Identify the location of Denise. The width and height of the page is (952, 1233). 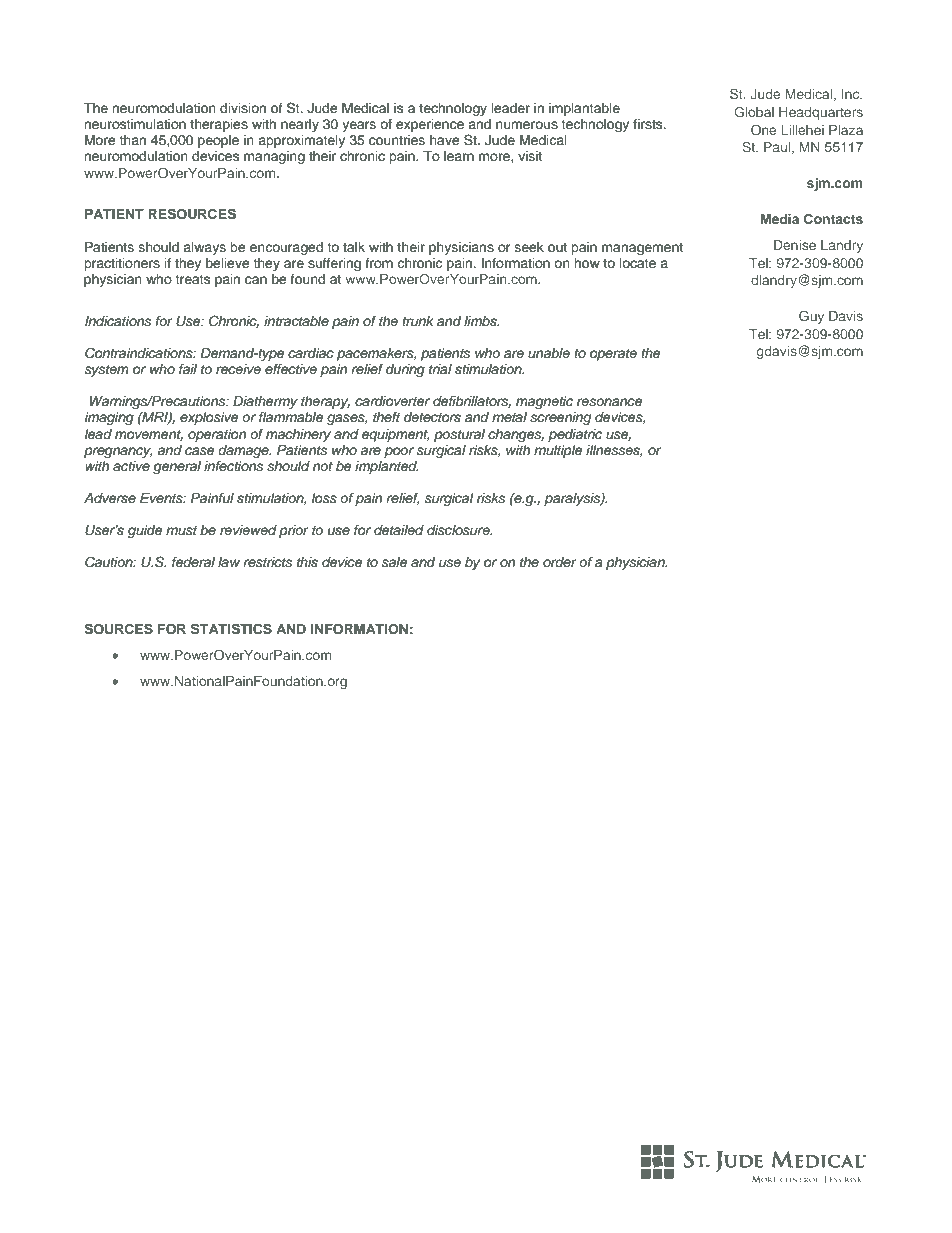
(795, 245).
